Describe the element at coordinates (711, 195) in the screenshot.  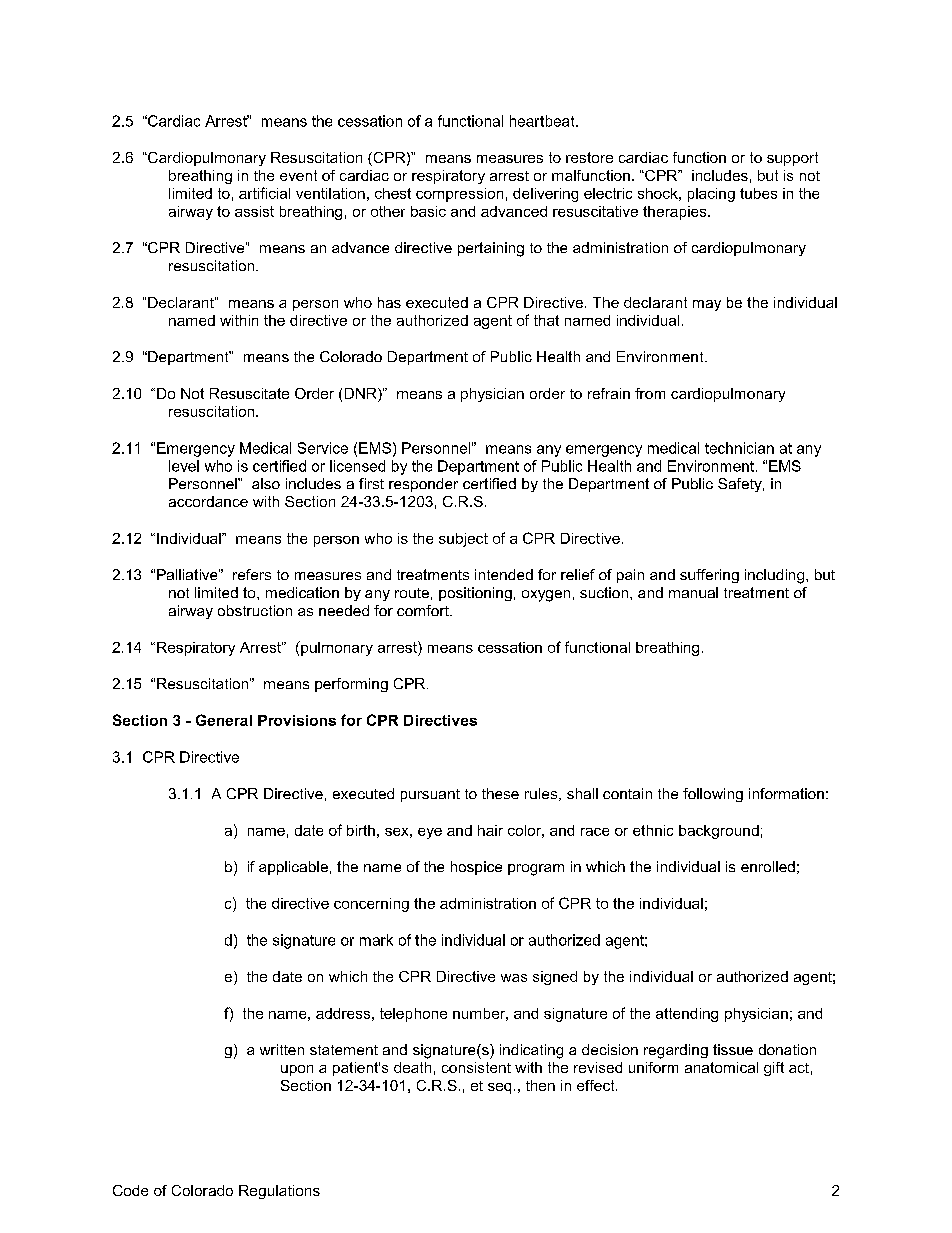
I see `placing` at that location.
